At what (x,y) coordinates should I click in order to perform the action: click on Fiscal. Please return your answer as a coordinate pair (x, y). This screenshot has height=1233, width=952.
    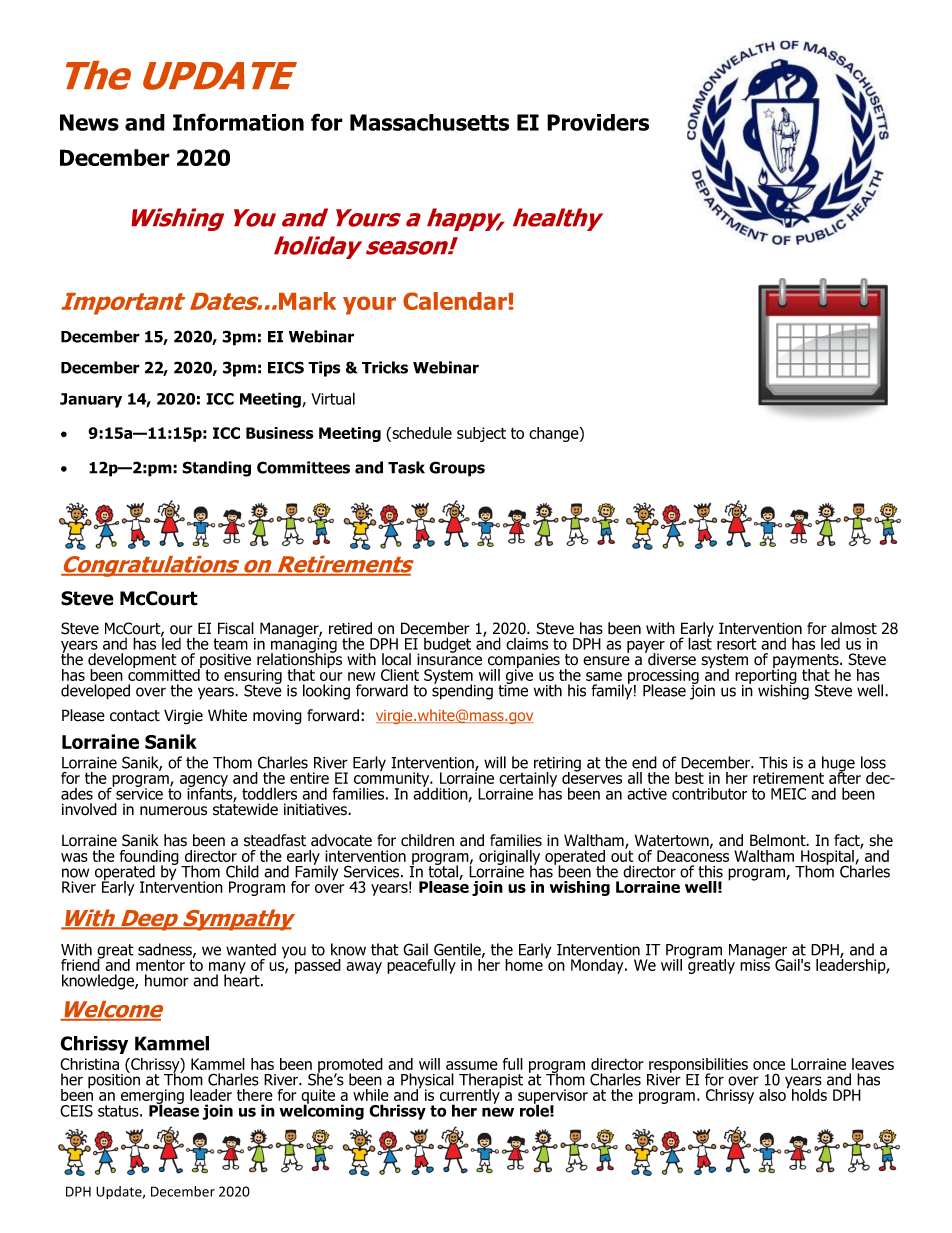
    Looking at the image, I should click on (236, 628).
